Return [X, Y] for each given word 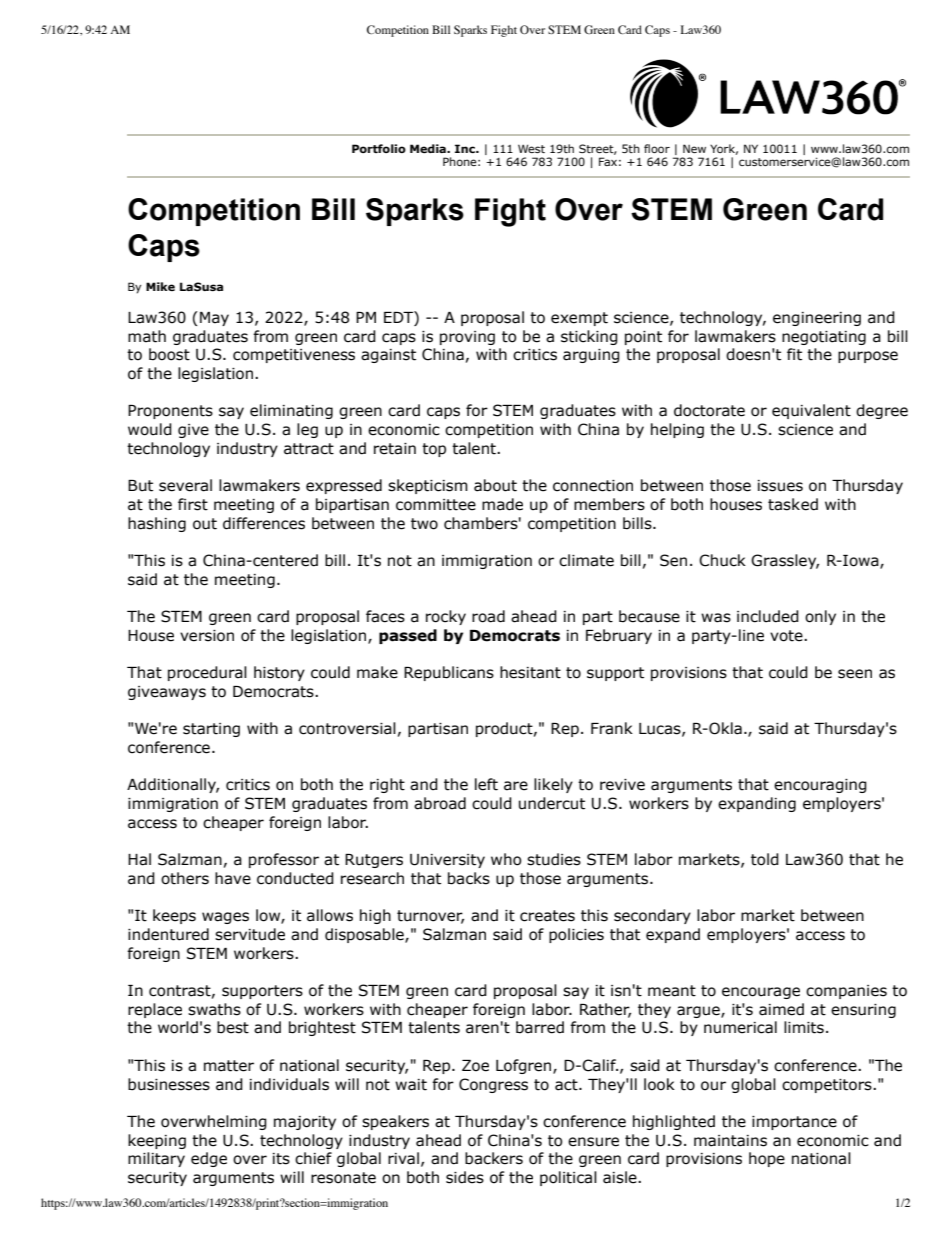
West [531, 148]
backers [494, 1158]
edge [209, 1159]
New [694, 148]
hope [767, 1159]
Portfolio [379, 148]
